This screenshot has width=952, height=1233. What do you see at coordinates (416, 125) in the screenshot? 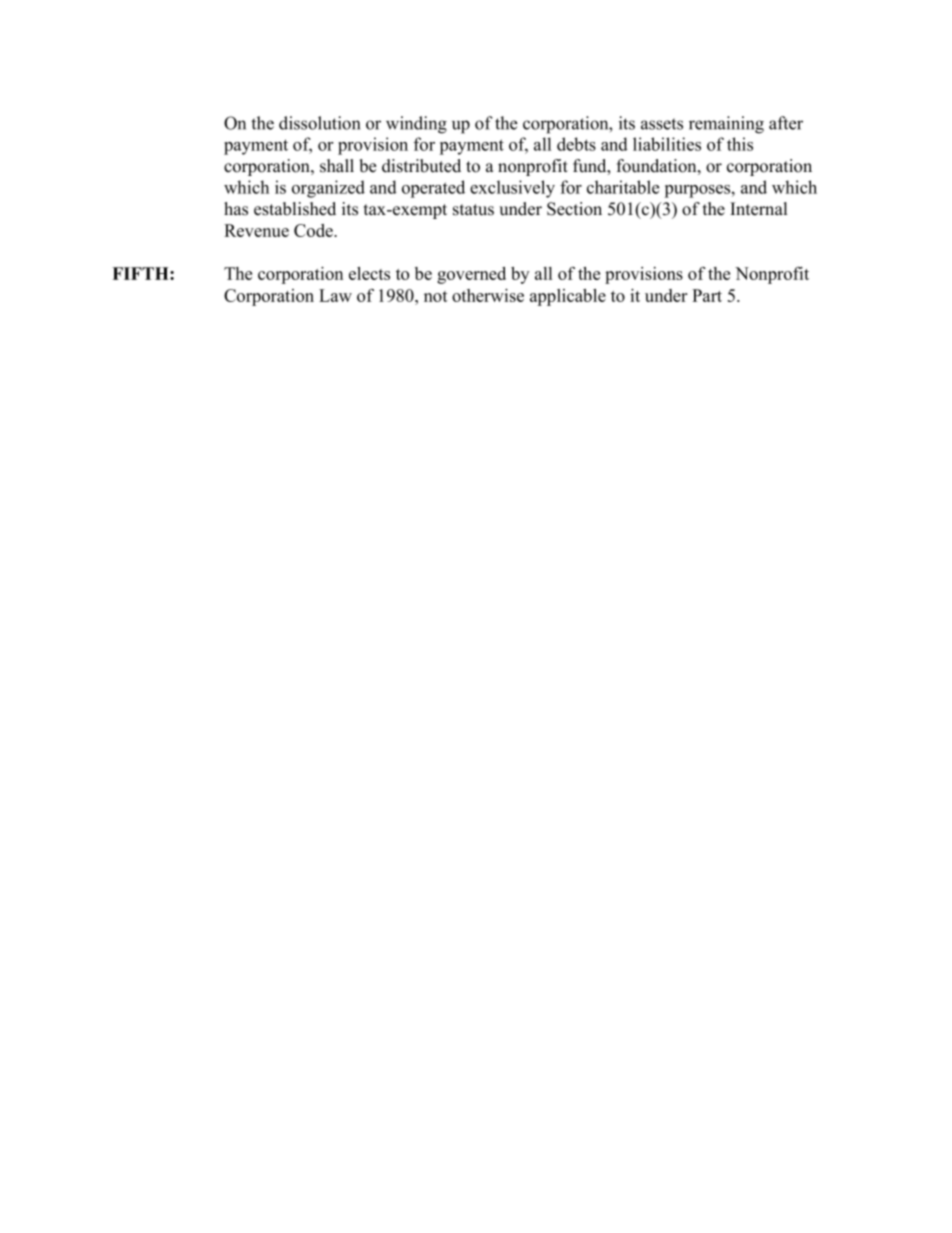
I see `winding` at bounding box center [416, 125].
